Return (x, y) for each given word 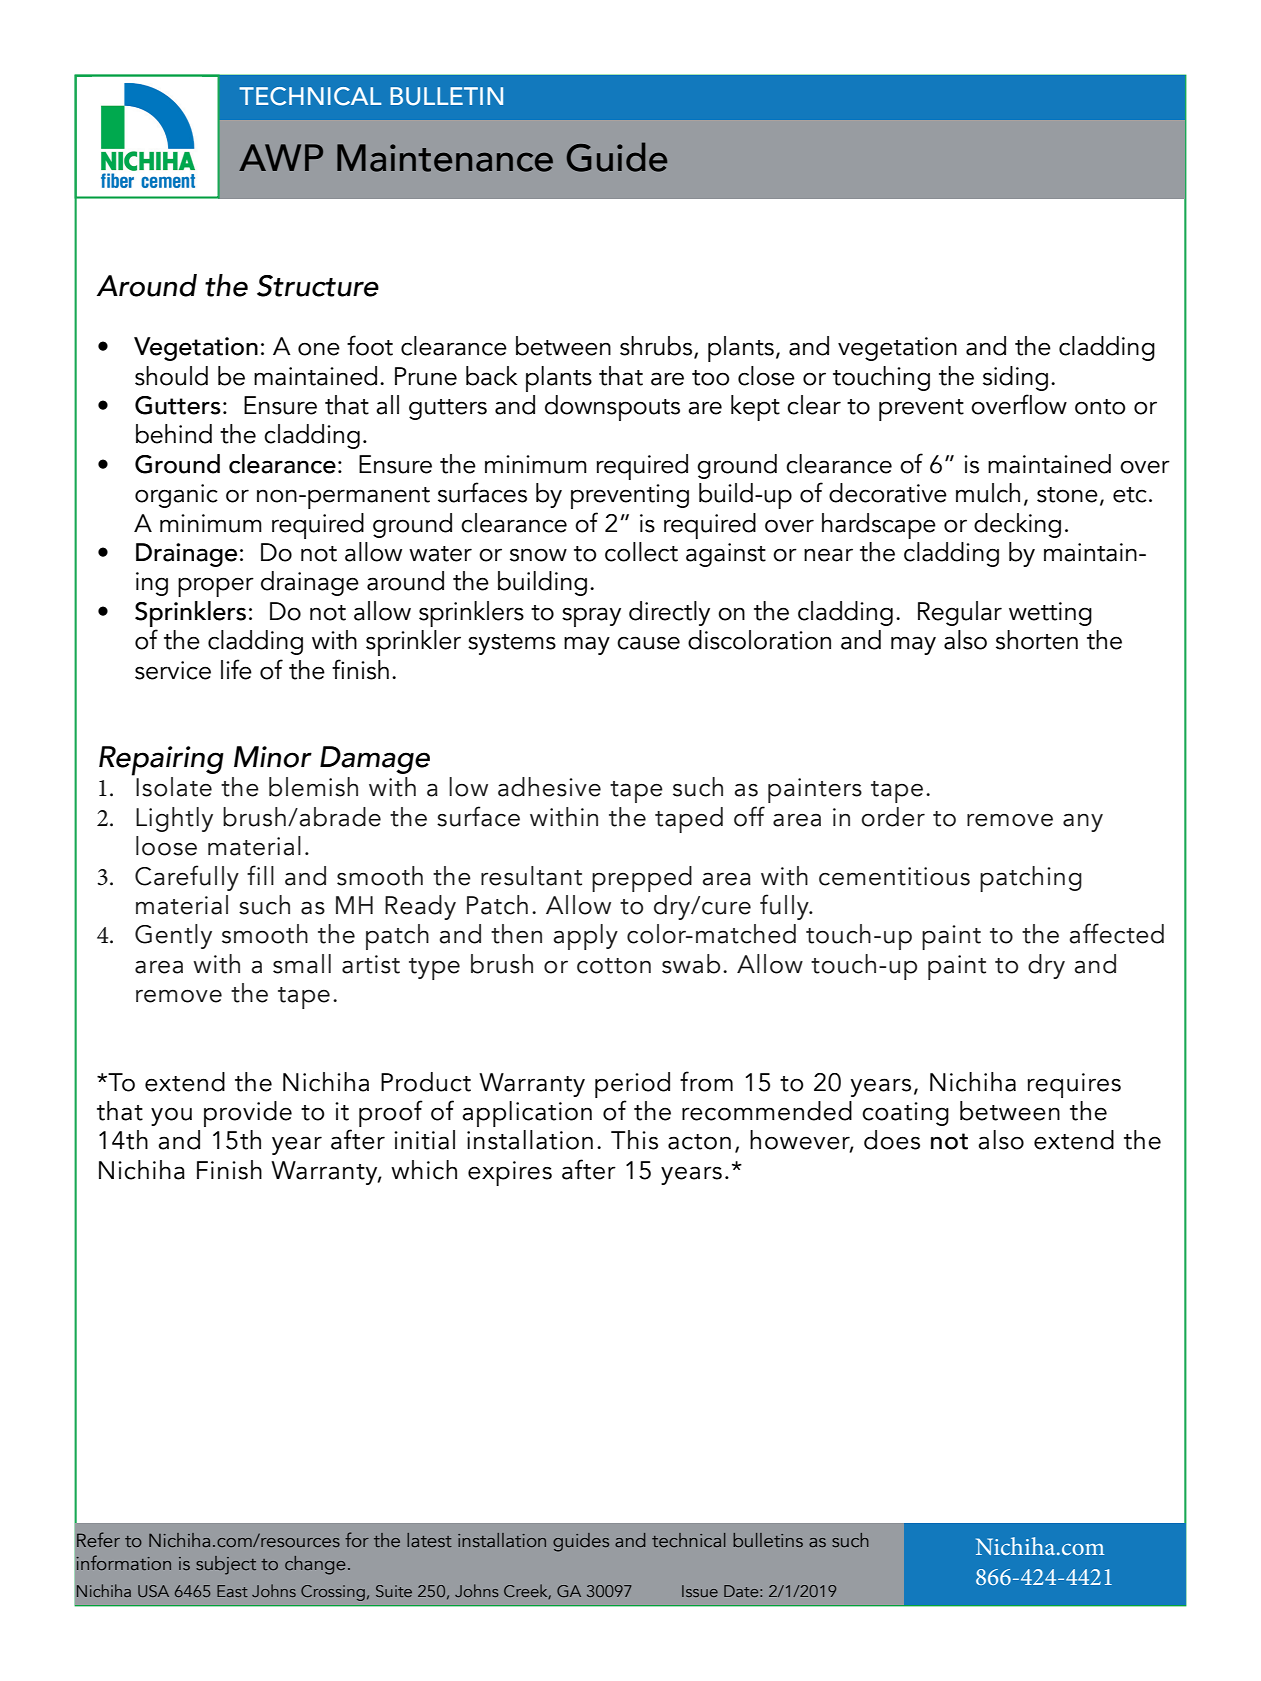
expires (510, 1173)
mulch (988, 493)
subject (226, 1565)
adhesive (549, 787)
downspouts (612, 408)
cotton (614, 966)
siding (1015, 378)
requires (1074, 1085)
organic (176, 496)
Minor (273, 757)
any (1083, 822)
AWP (281, 157)
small (302, 964)
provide (248, 1114)
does (892, 1140)
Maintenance (445, 158)
